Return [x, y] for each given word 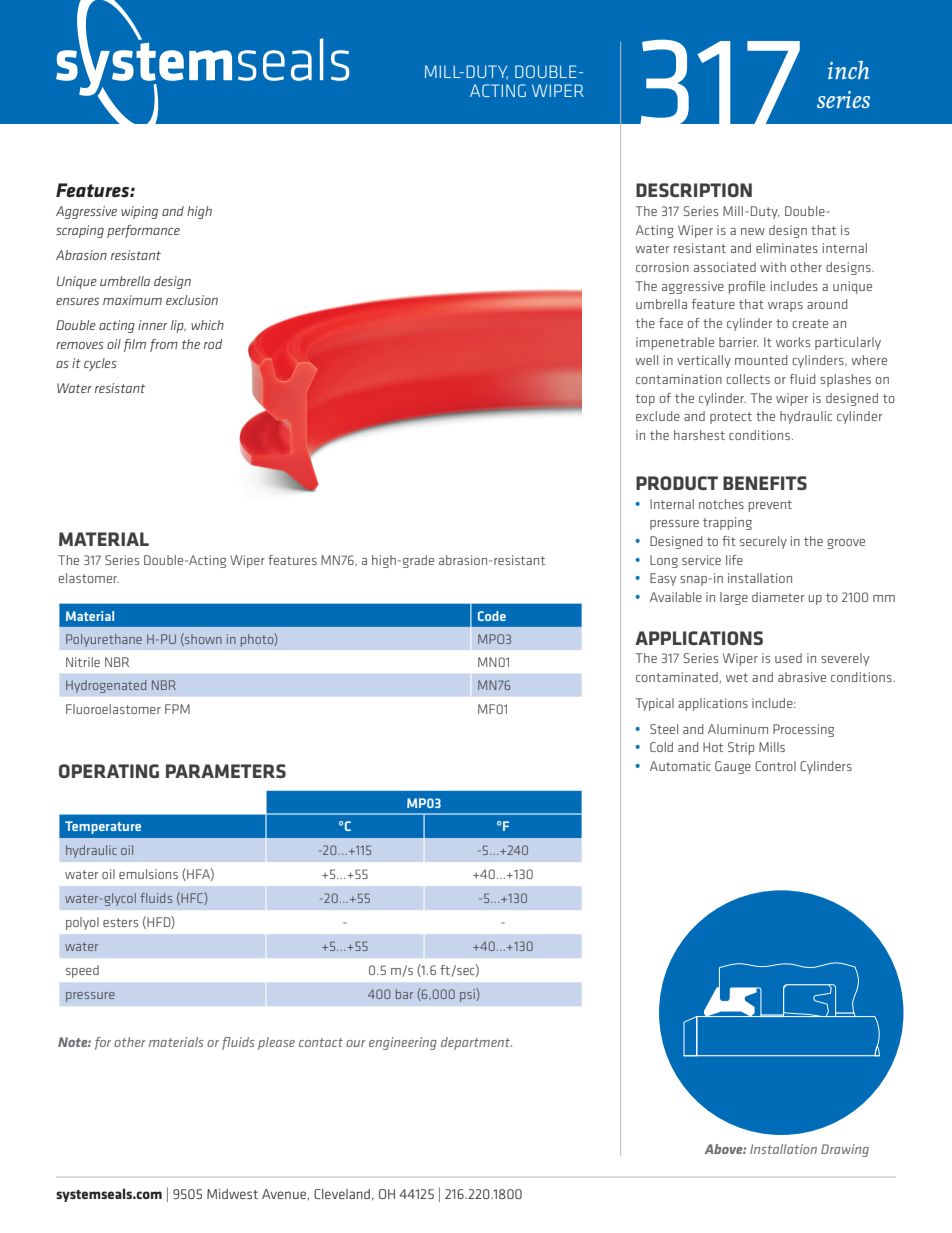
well [646, 360]
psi [468, 995]
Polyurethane [104, 640]
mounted [761, 360]
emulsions [148, 874]
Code [492, 616]
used [788, 658]
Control [775, 766]
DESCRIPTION [694, 190]
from [164, 345]
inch [848, 70]
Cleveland [342, 1194]
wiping [139, 212]
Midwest [232, 1194]
